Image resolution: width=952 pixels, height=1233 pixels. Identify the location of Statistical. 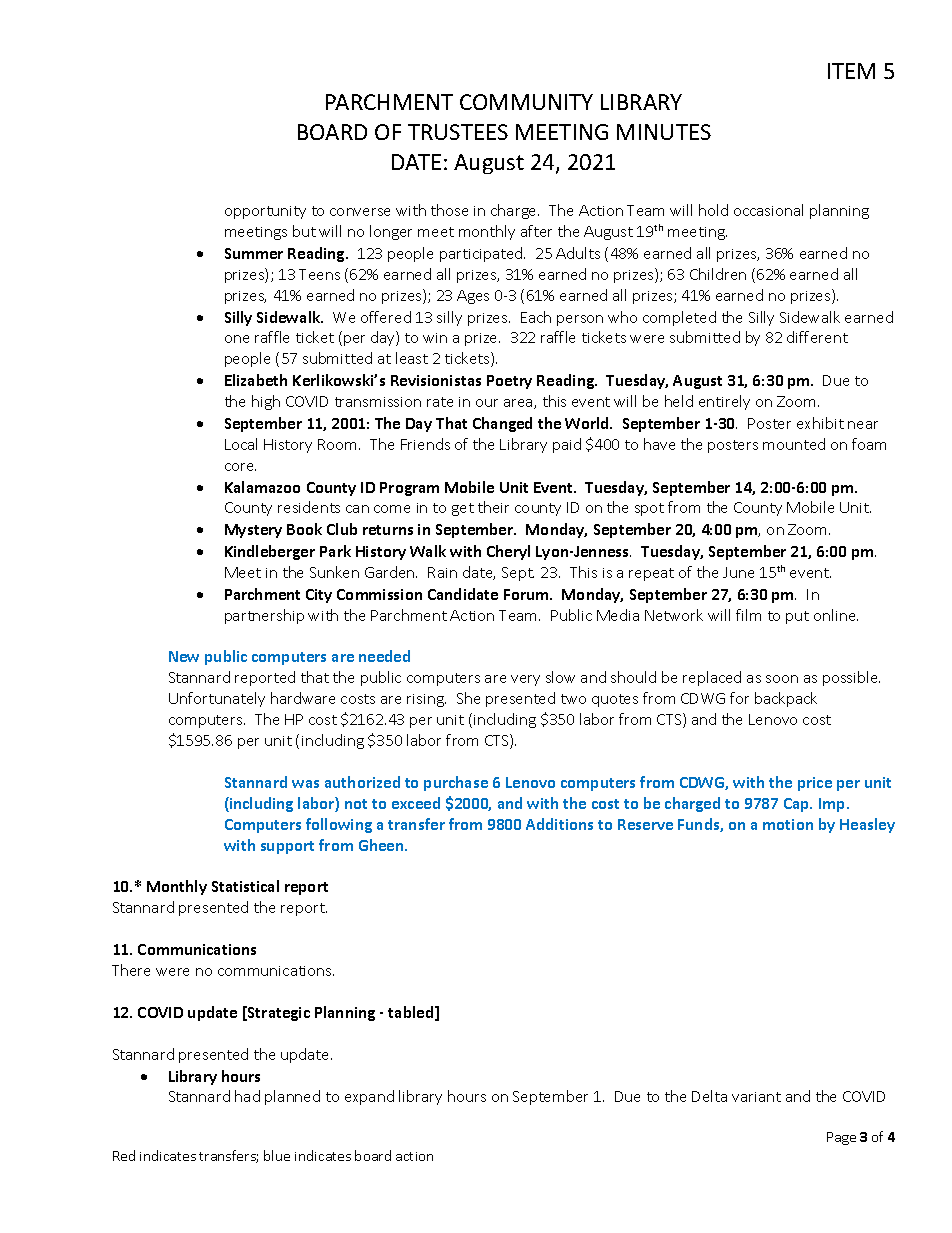
(245, 886).
